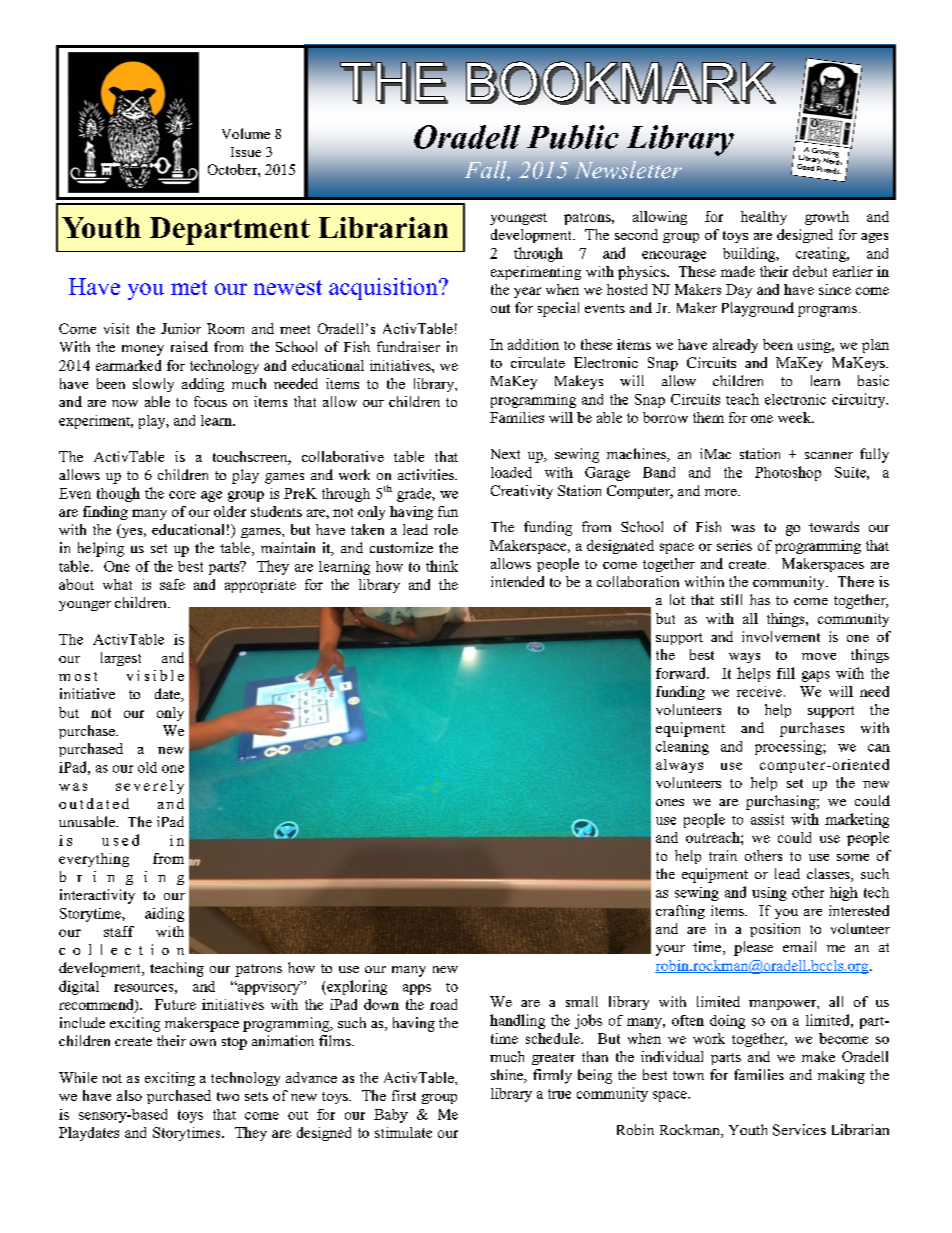  Describe the element at coordinates (517, 581) in the screenshot. I see `intended` at that location.
